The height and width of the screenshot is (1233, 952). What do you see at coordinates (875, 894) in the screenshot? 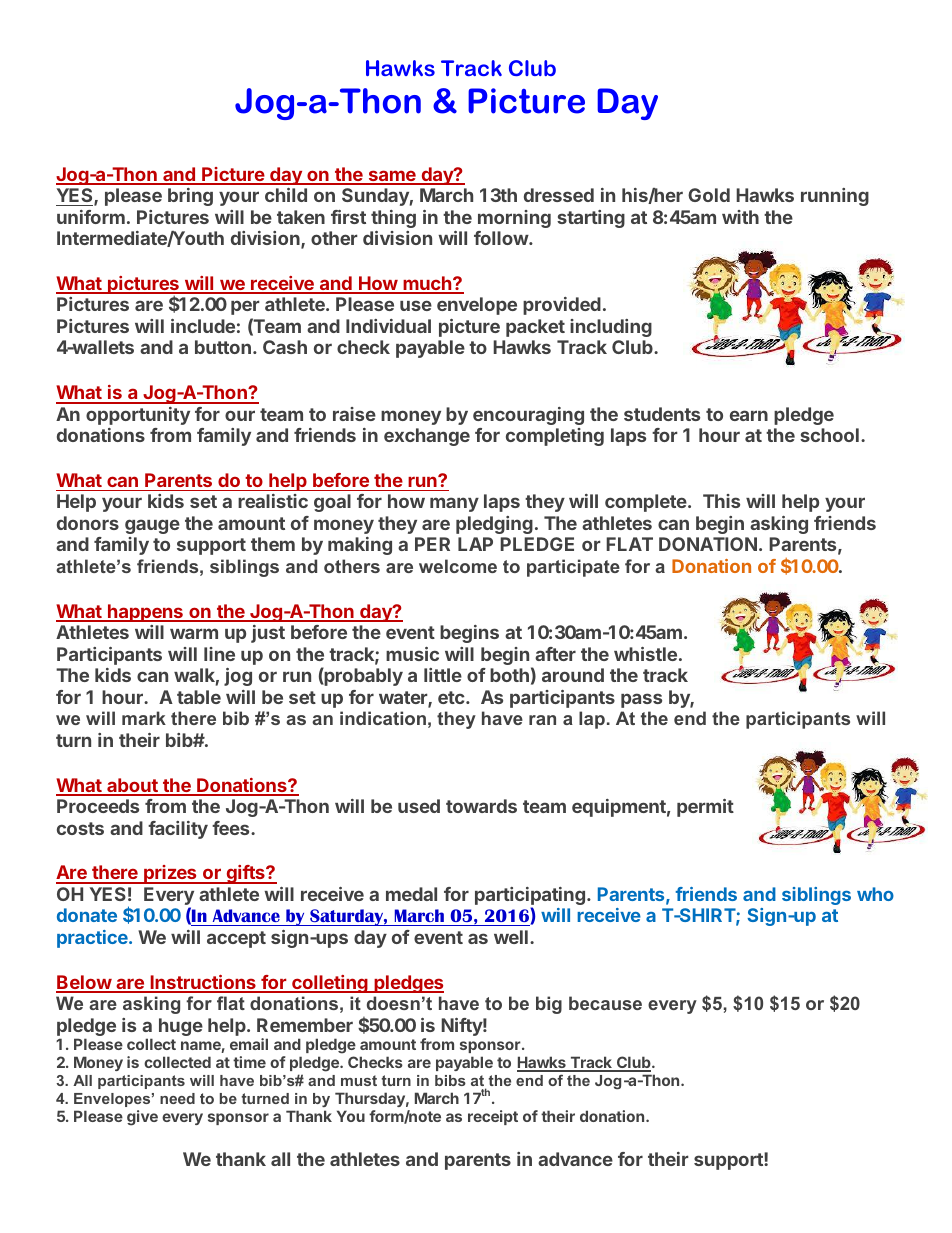
I see `who` at bounding box center [875, 894].
